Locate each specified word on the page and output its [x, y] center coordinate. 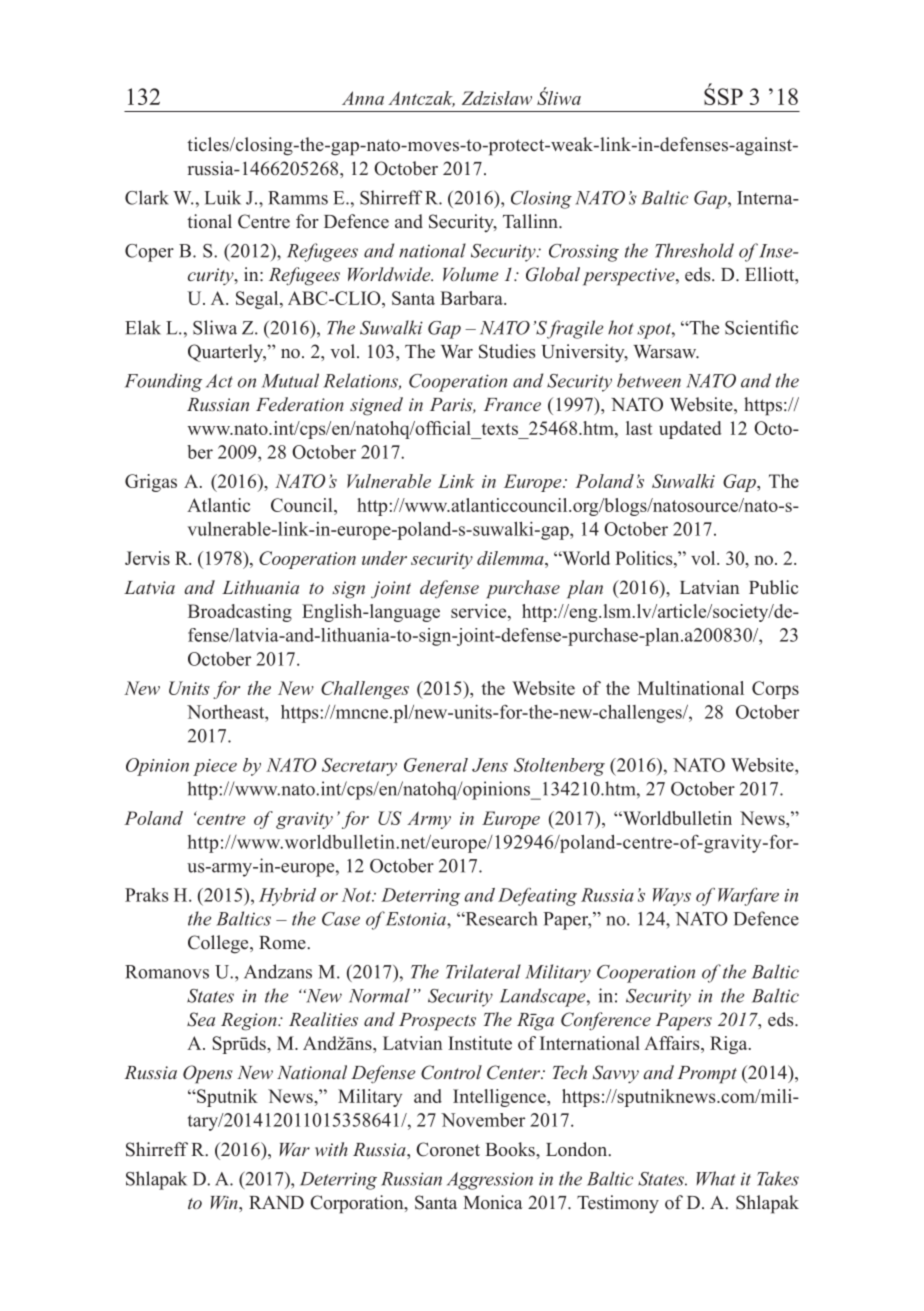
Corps [775, 690]
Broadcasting [240, 613]
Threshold [694, 250]
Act [219, 381]
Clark [147, 197]
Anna [363, 98]
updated [690, 430]
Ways [672, 897]
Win [225, 1202]
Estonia [417, 919]
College [219, 944]
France [512, 404]
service [480, 612]
